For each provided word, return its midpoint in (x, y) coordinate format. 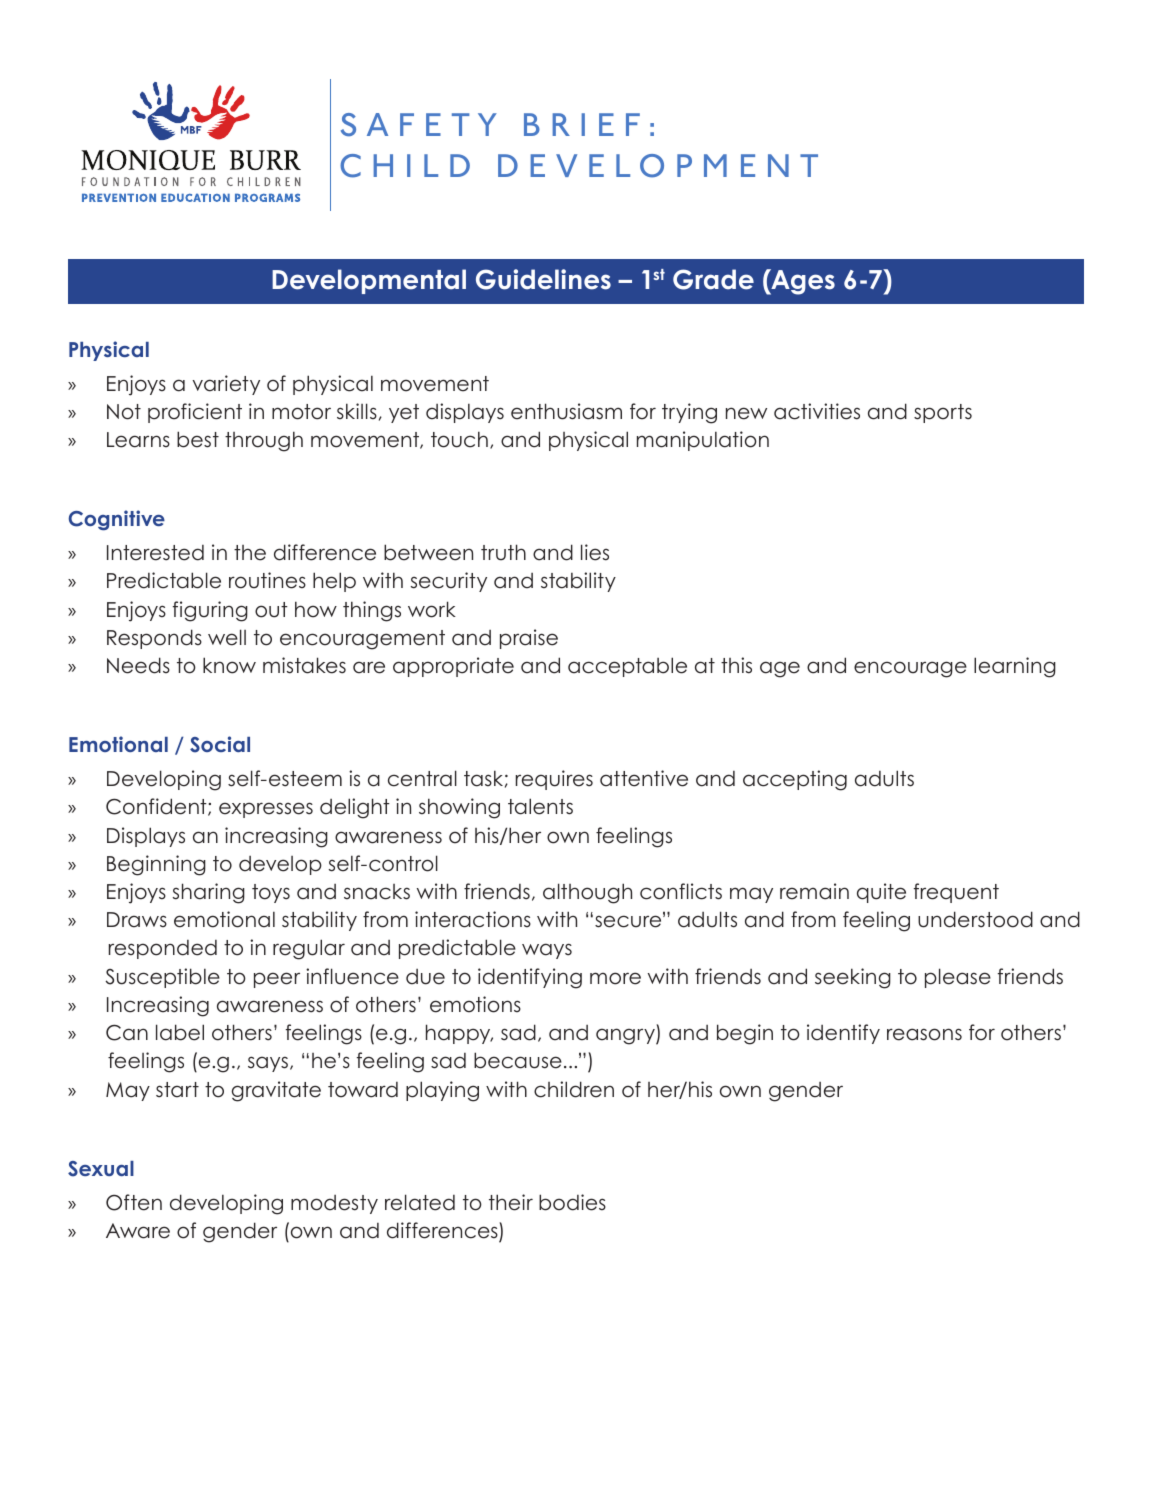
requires (554, 780)
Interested (155, 553)
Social (220, 744)
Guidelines (543, 279)
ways (547, 951)
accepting (795, 780)
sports (943, 413)
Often (134, 1202)
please (958, 978)
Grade (713, 279)
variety (226, 385)
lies (595, 552)
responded (163, 949)
